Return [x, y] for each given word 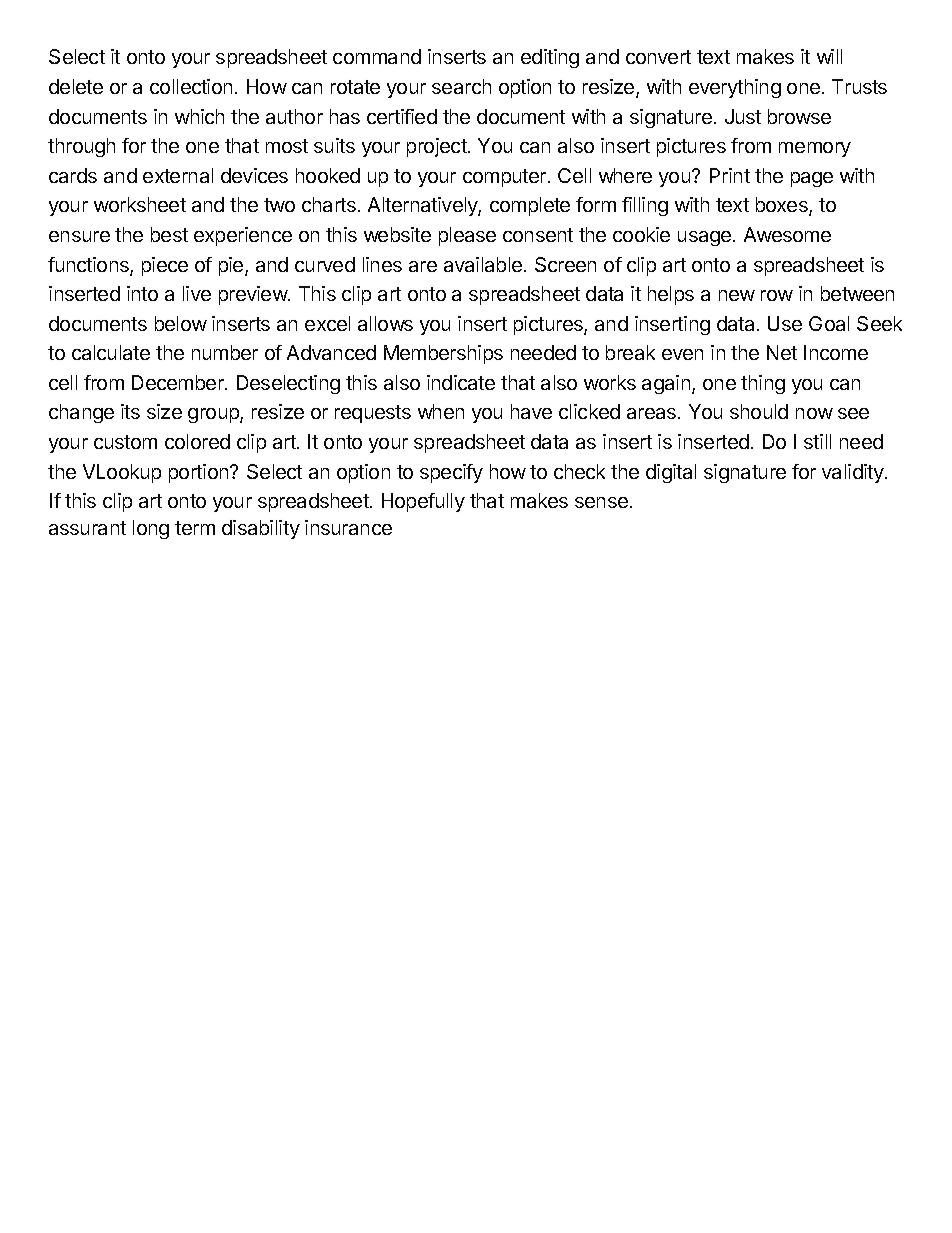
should [759, 411]
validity [854, 473]
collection [191, 86]
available [484, 264]
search [461, 86]
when [441, 411]
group [214, 415]
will [829, 56]
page [812, 179]
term [195, 528]
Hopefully [423, 502]
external [178, 175]
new [737, 295]
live [197, 293]
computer [506, 178]
